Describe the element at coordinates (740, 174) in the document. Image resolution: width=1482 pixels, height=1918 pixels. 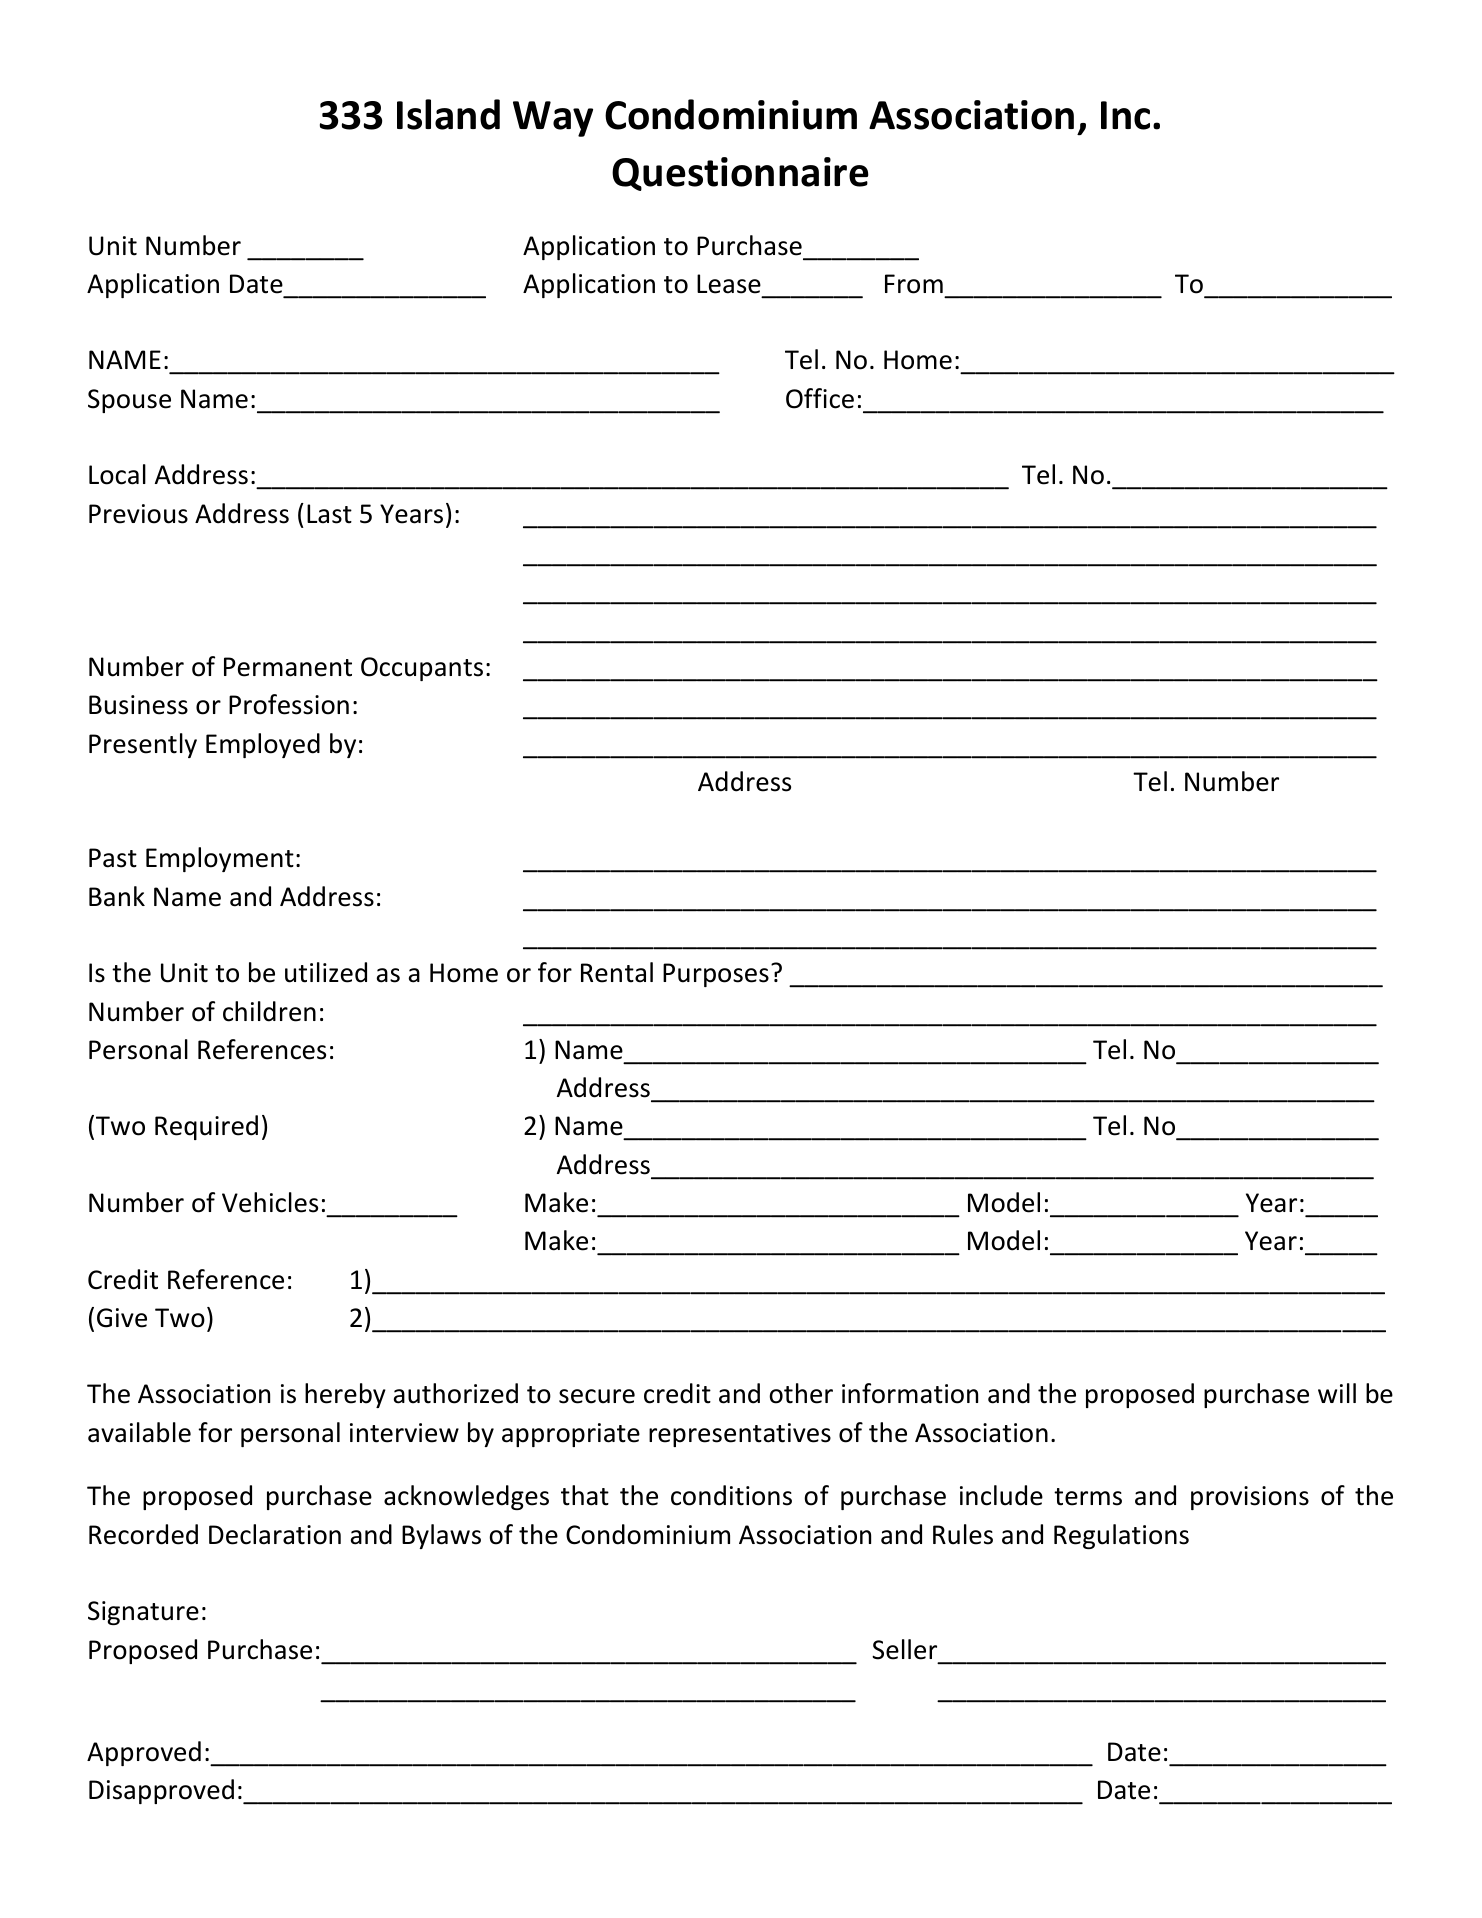
I see `Questionnaire` at that location.
